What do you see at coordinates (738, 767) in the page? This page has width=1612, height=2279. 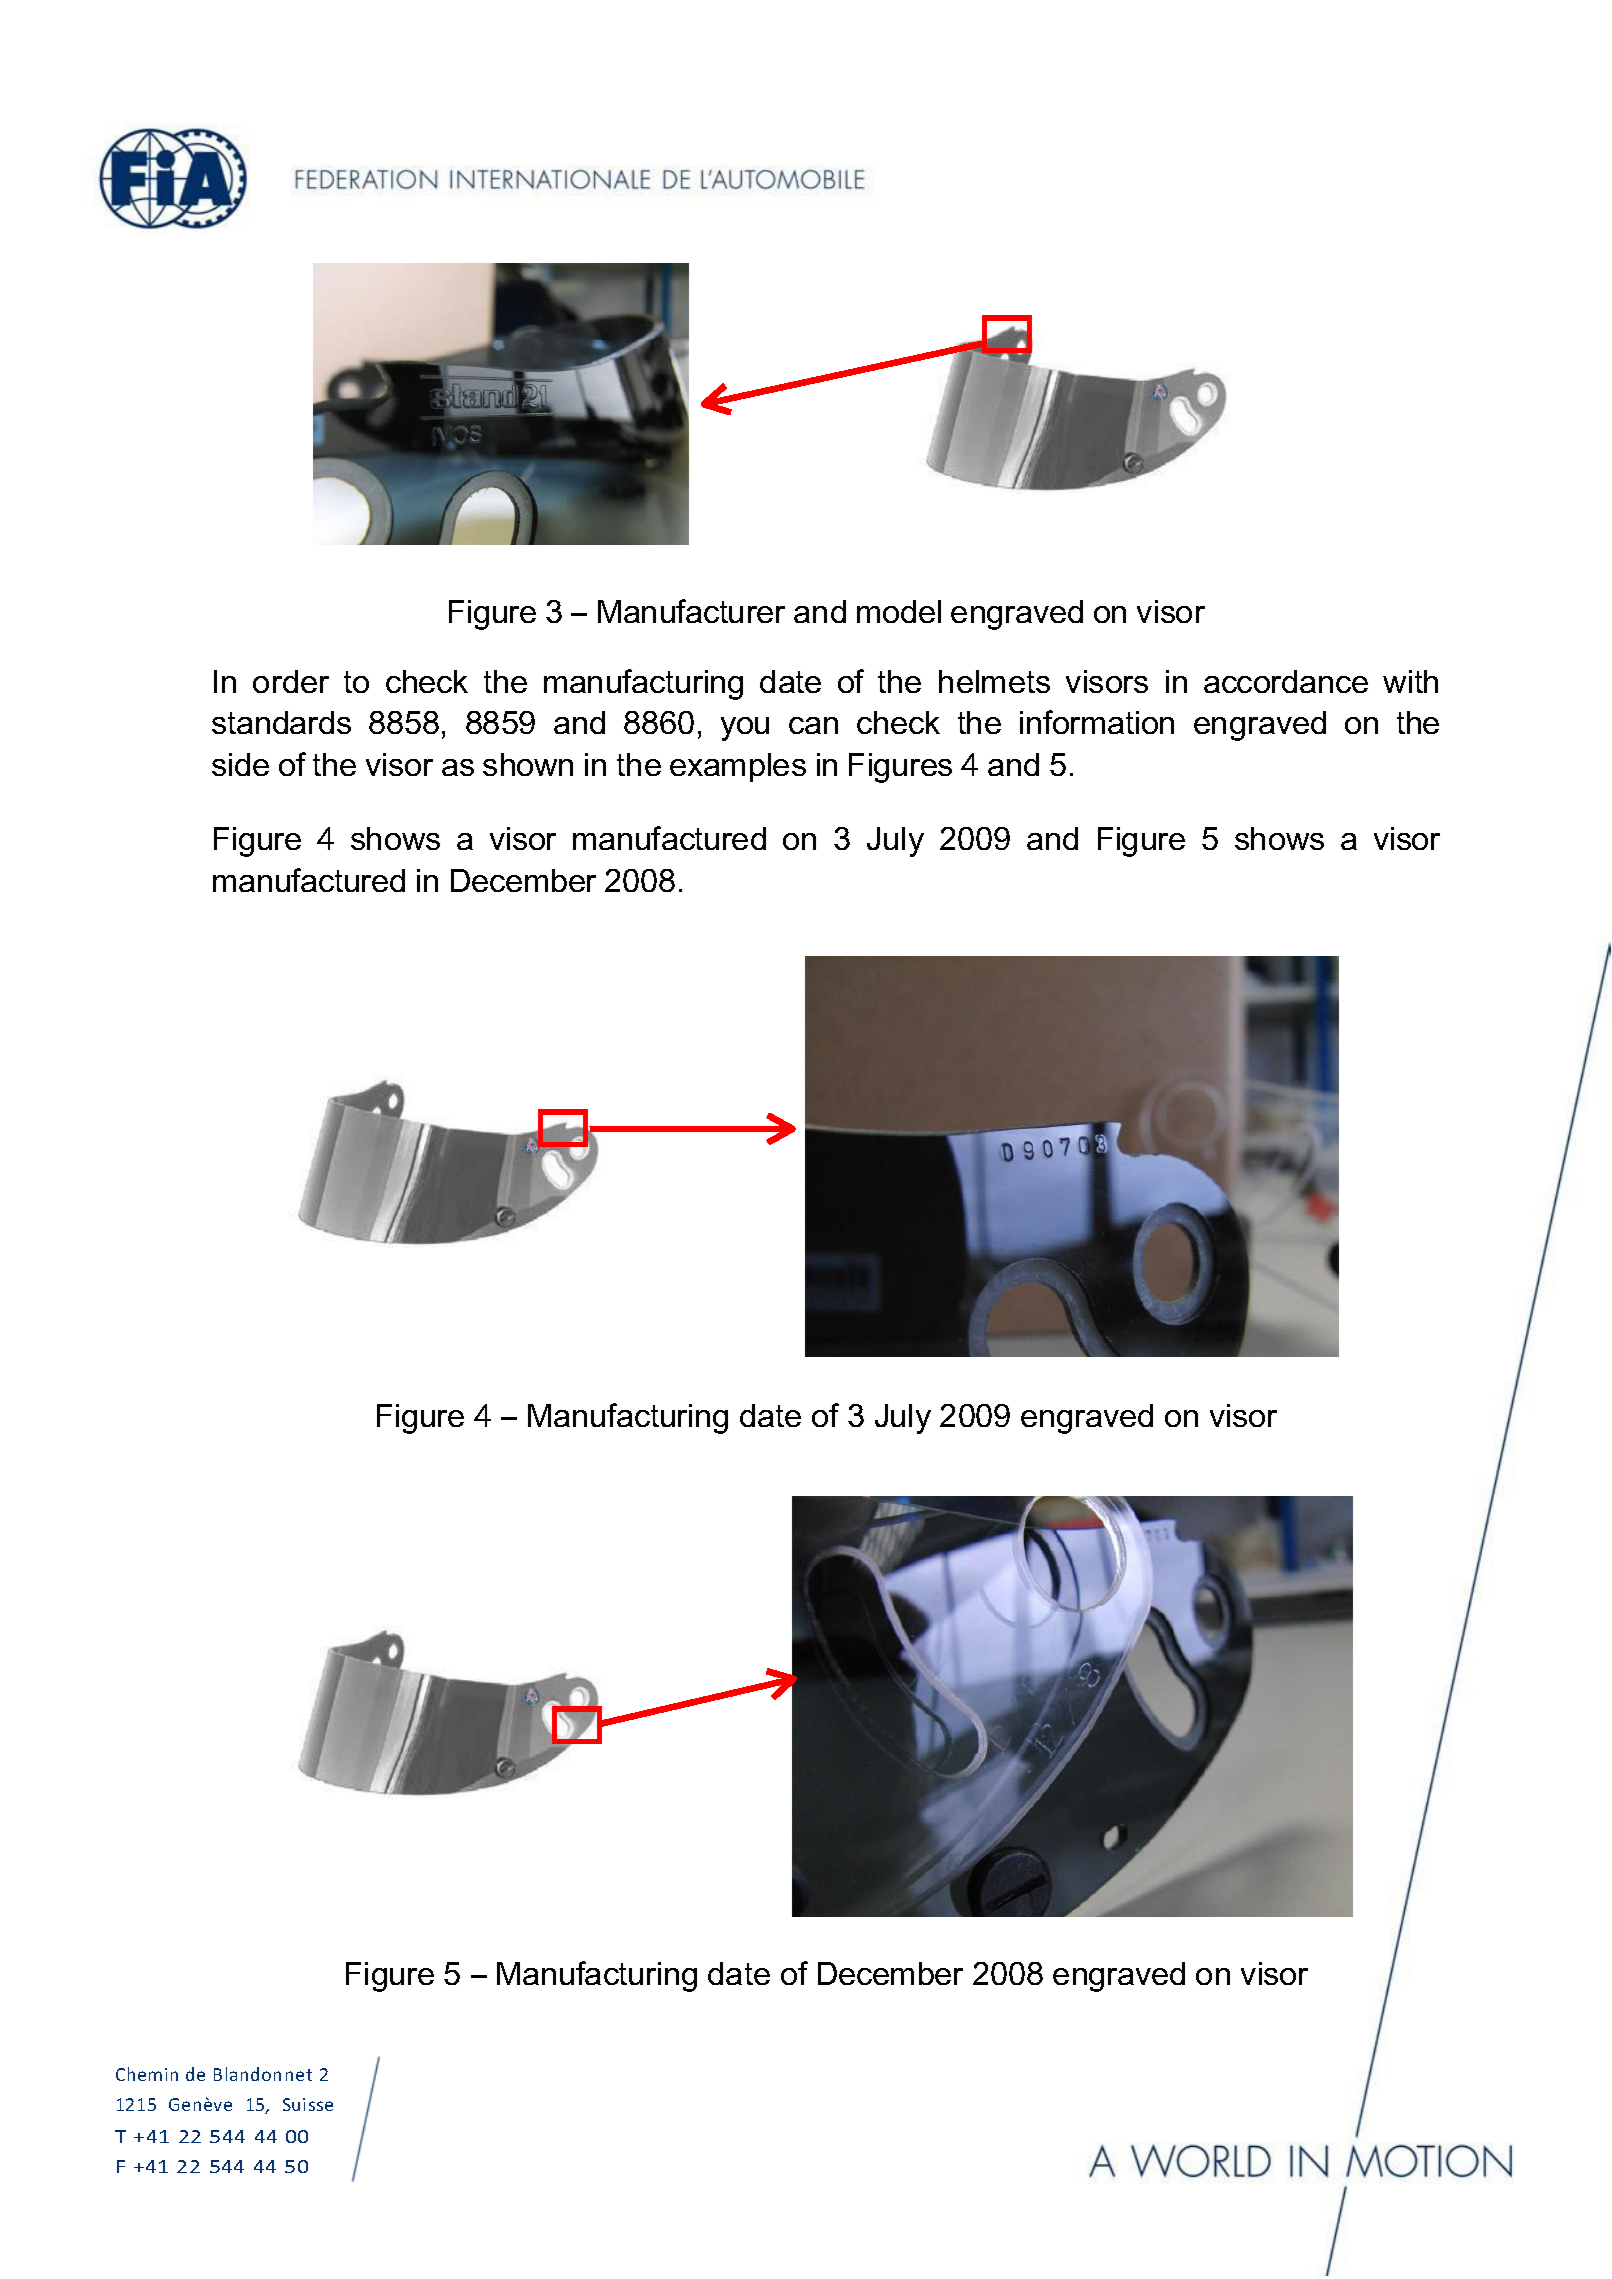 I see `examples` at bounding box center [738, 767].
